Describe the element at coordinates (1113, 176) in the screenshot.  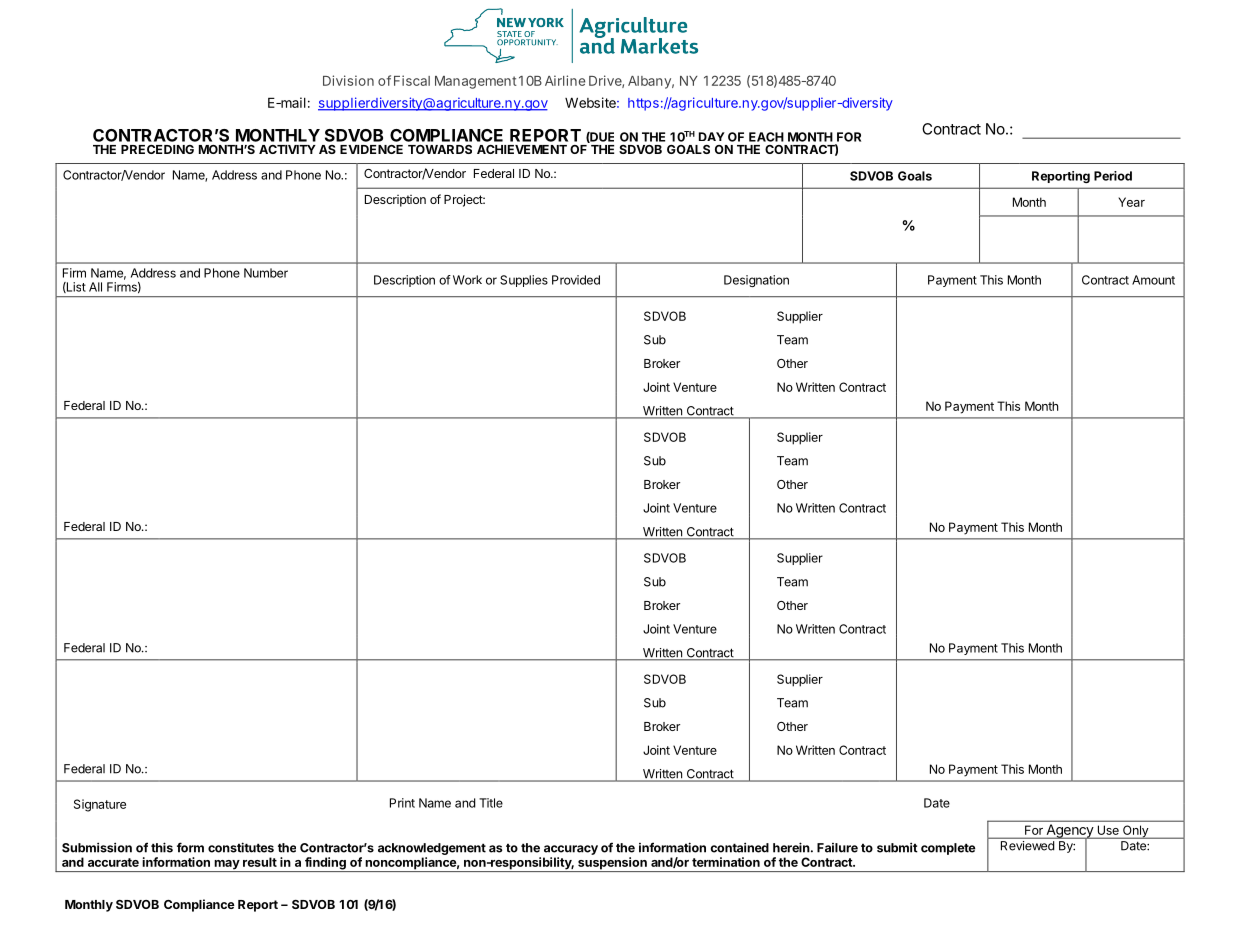
I see `Period` at that location.
